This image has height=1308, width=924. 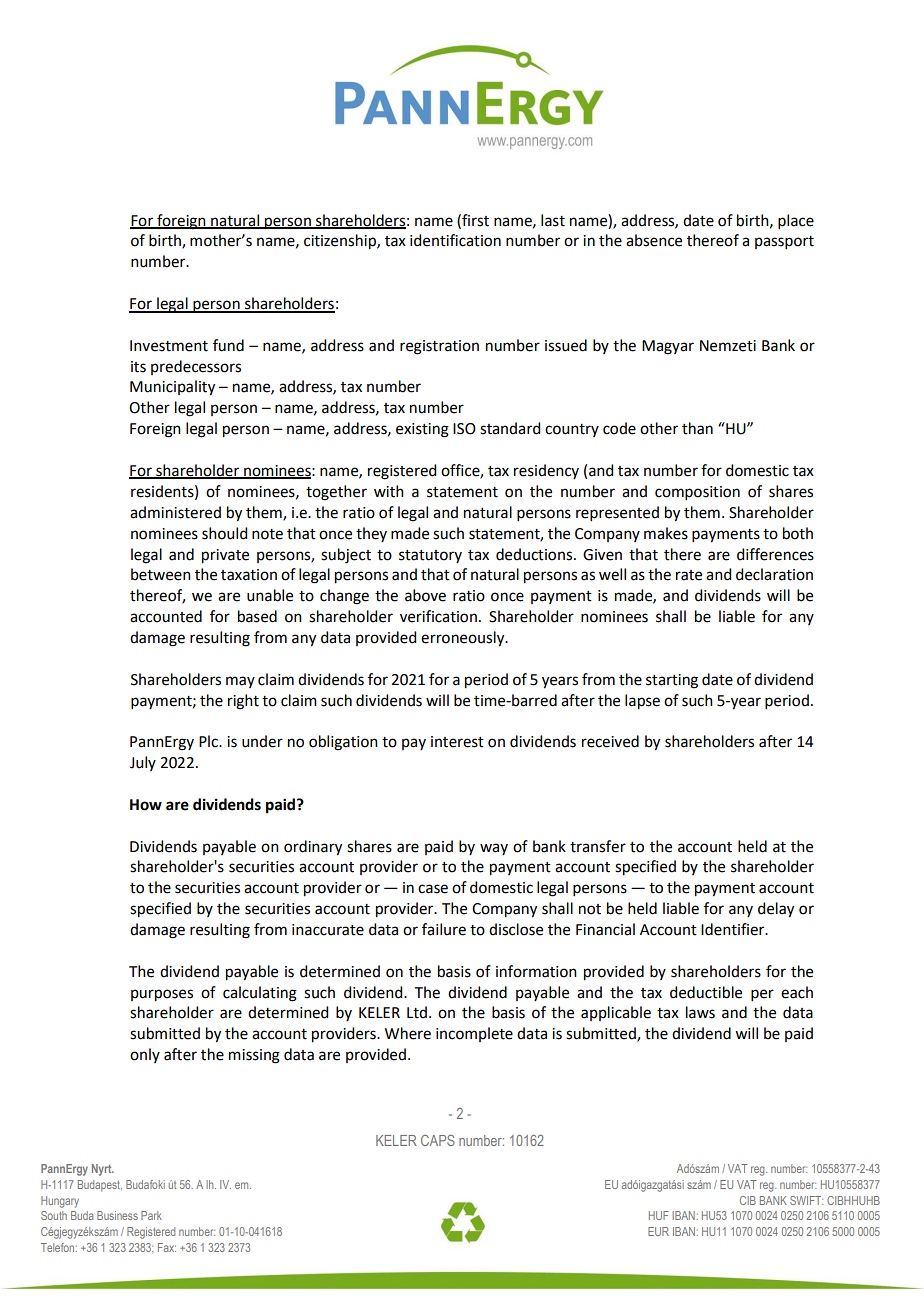 What do you see at coordinates (455, 240) in the image?
I see `identification` at bounding box center [455, 240].
